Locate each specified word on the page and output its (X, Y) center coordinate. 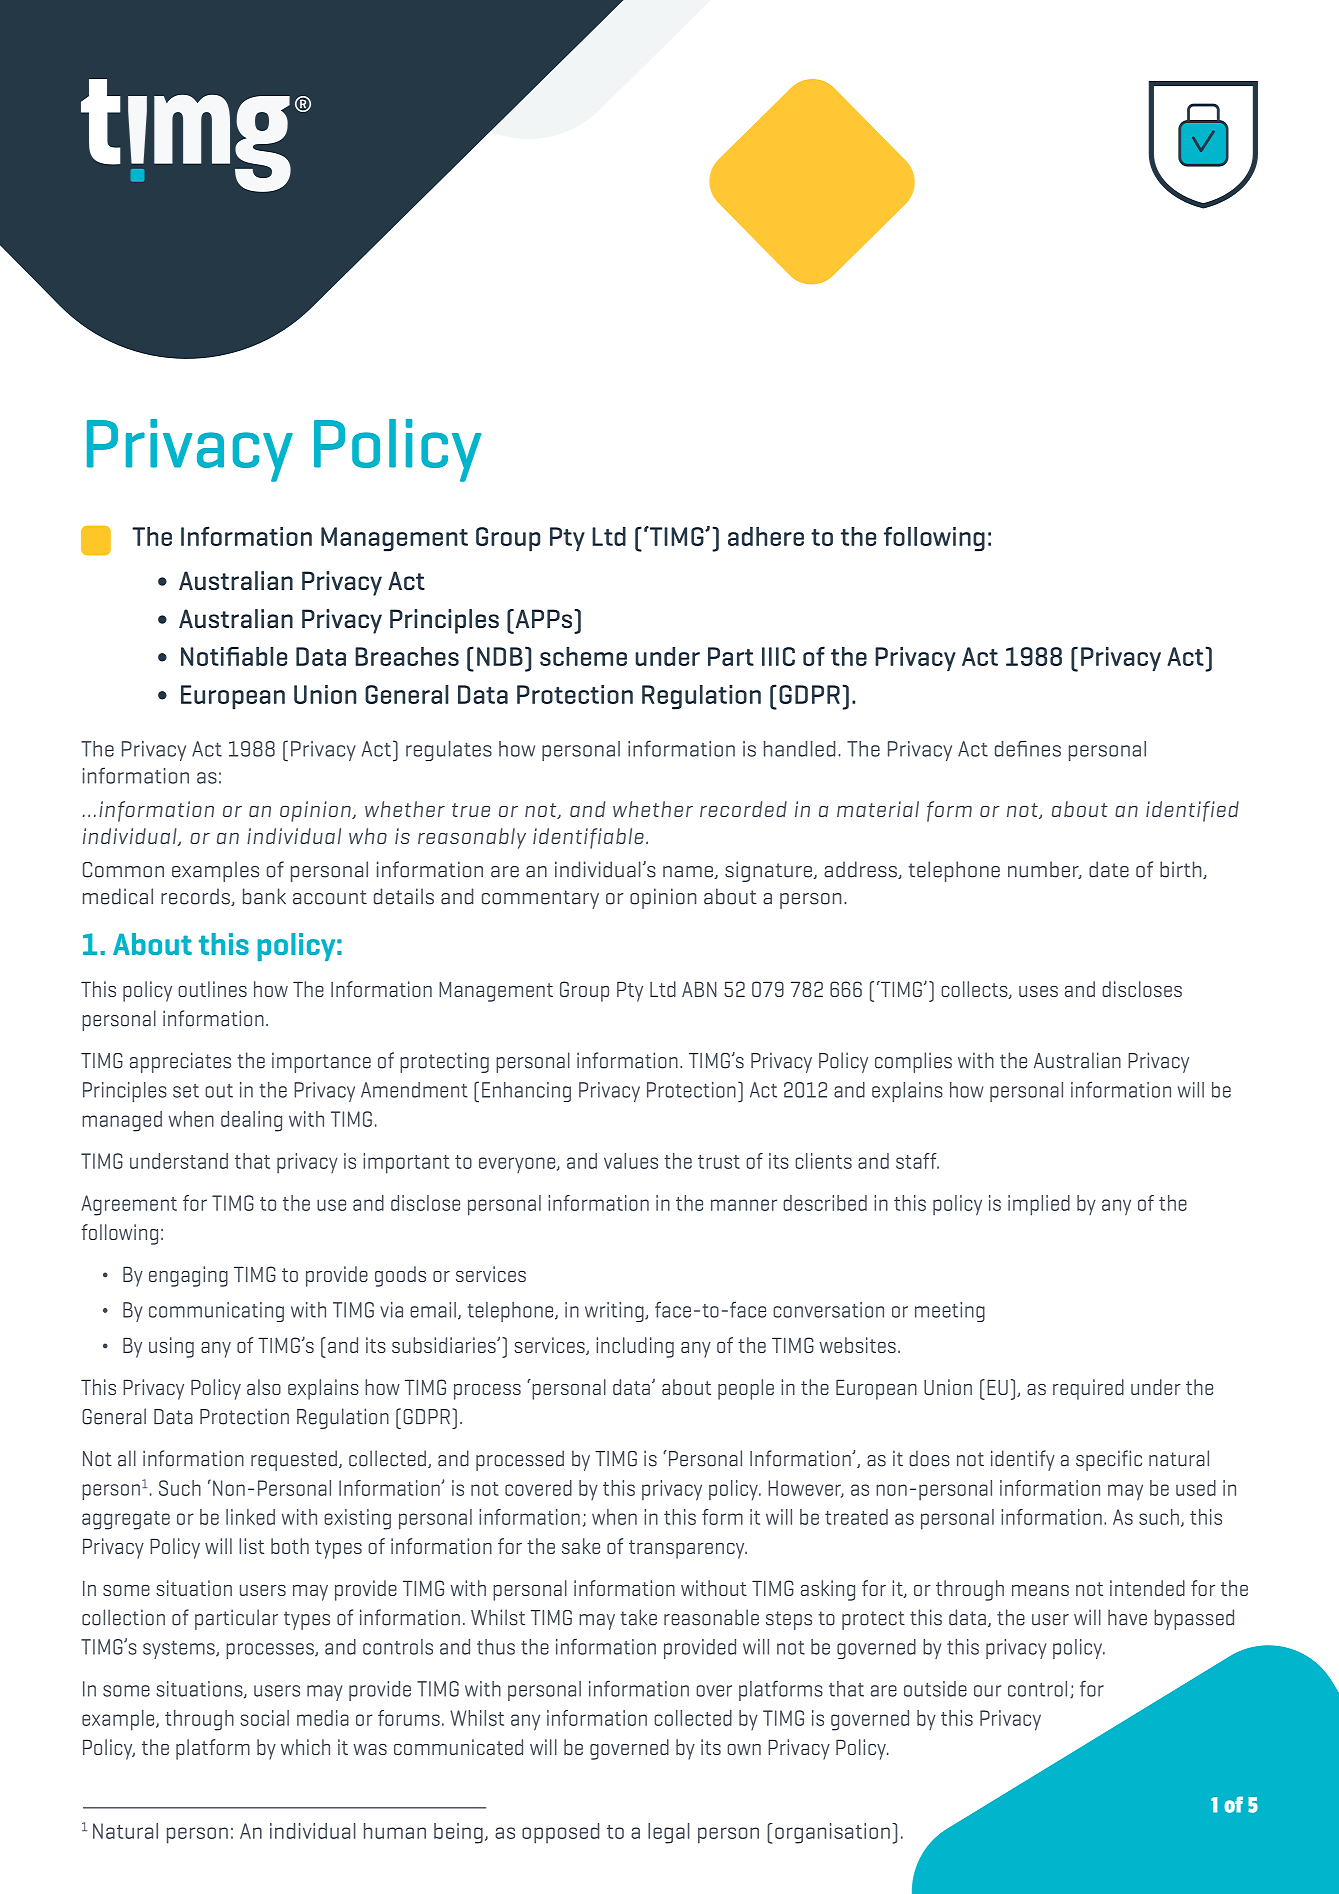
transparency (688, 1549)
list (251, 1546)
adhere (766, 536)
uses (1038, 991)
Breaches (407, 656)
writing (615, 1312)
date (1109, 869)
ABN (699, 989)
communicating (216, 1312)
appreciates (180, 1062)
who (368, 836)
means (1040, 1590)
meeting (950, 1312)
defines (1028, 749)
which (305, 1747)
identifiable (588, 838)
